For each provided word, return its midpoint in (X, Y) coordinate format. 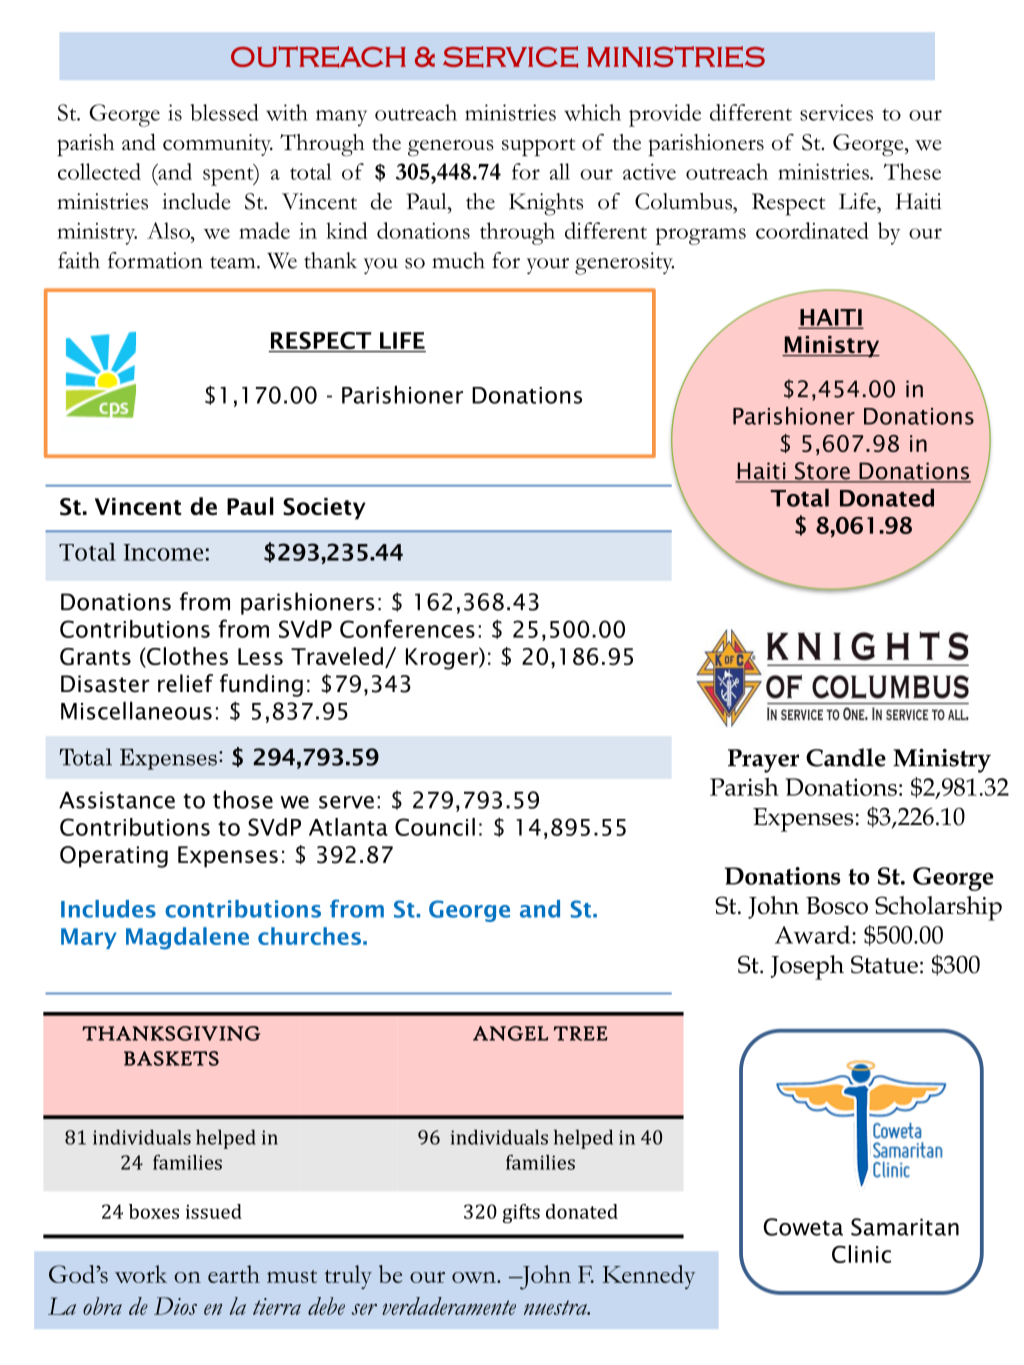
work (141, 1274)
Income (163, 552)
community (218, 145)
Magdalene (187, 938)
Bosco (837, 905)
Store (822, 472)
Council (435, 827)
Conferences (407, 628)
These (912, 171)
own (475, 1277)
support (538, 147)
